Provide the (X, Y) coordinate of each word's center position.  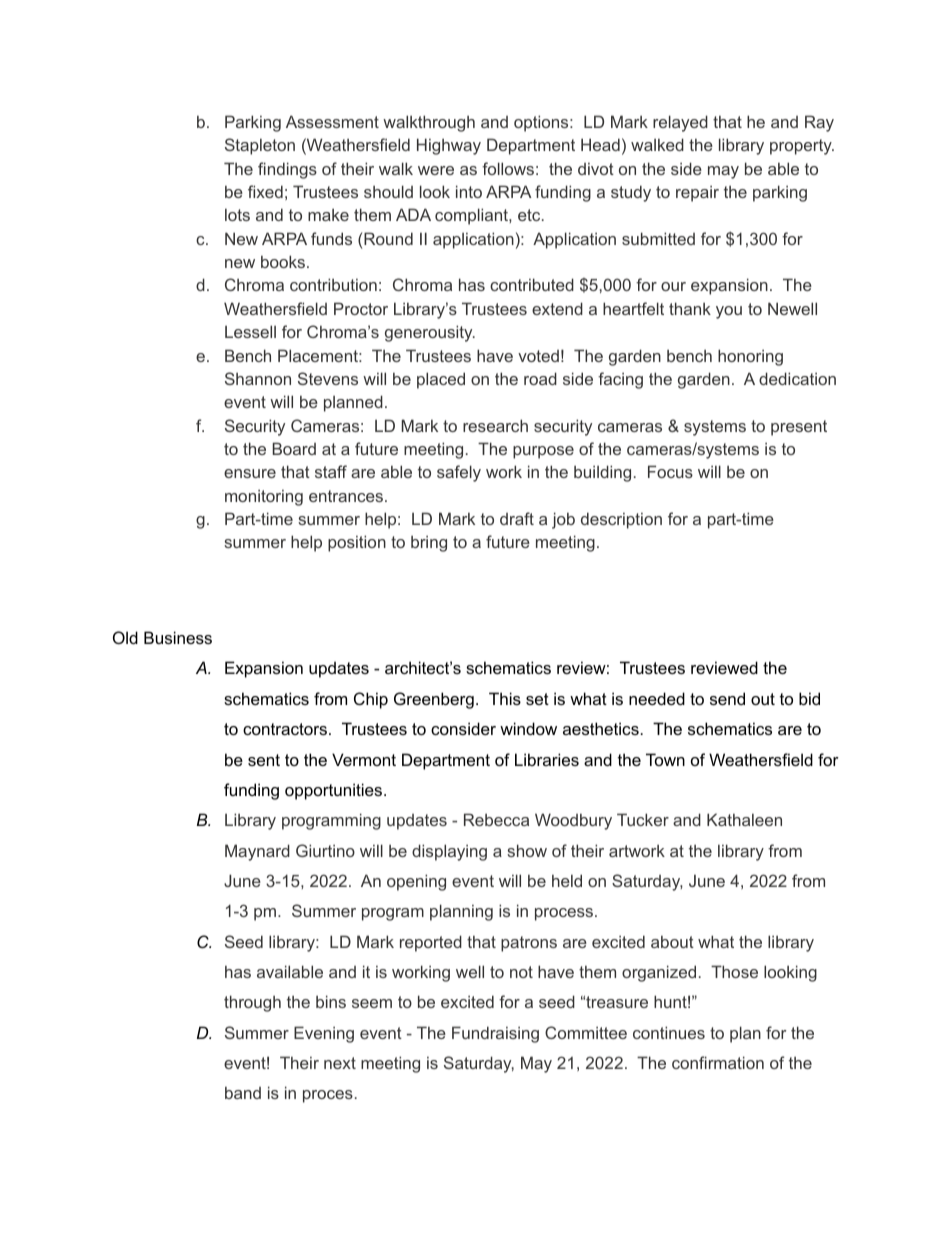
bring (429, 543)
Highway (449, 146)
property (802, 147)
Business (178, 637)
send (727, 698)
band (243, 1092)
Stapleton (260, 146)
